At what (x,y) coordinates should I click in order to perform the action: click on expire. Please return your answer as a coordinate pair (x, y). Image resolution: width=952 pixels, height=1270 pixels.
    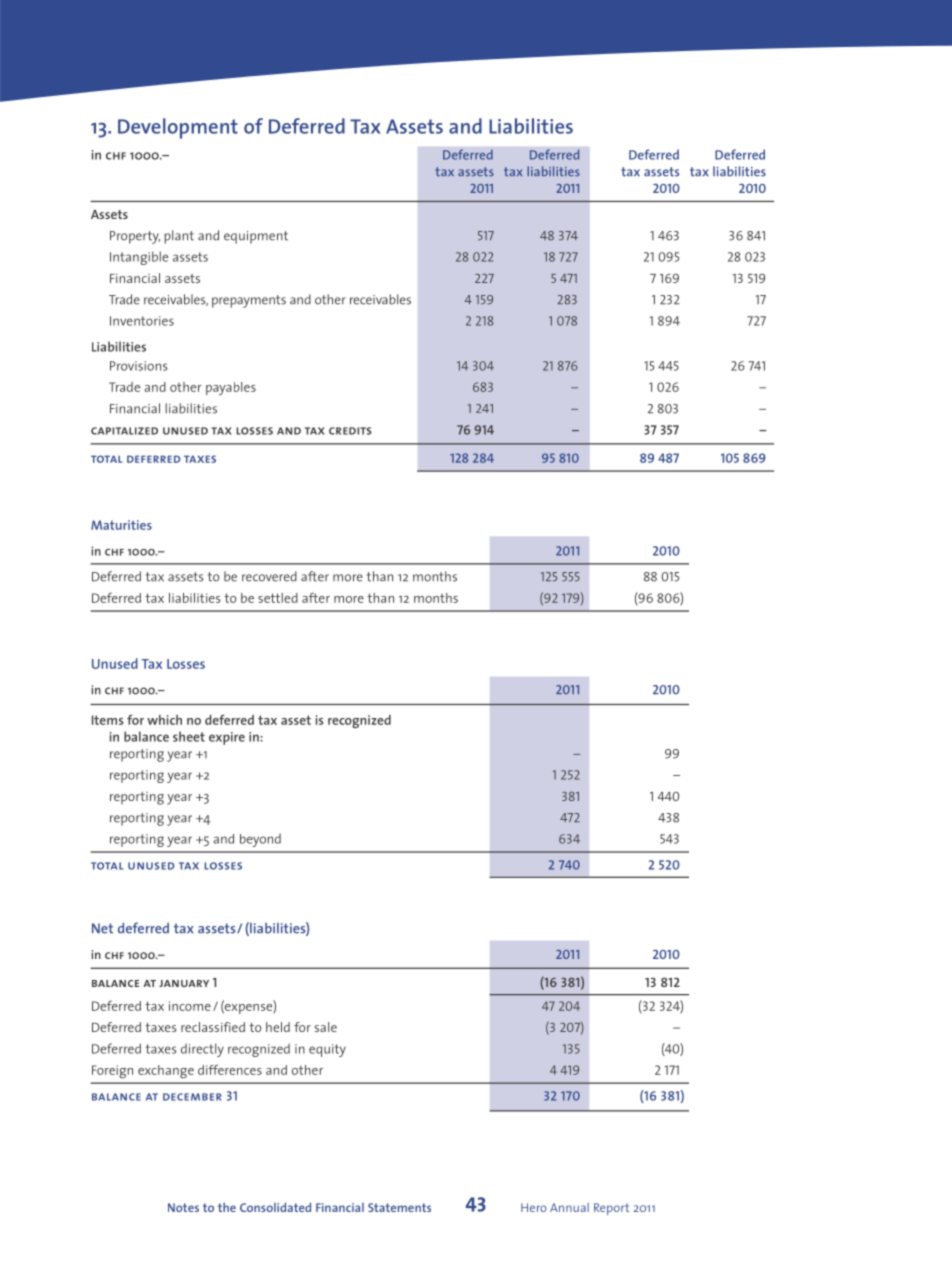
    Looking at the image, I should click on (227, 738).
